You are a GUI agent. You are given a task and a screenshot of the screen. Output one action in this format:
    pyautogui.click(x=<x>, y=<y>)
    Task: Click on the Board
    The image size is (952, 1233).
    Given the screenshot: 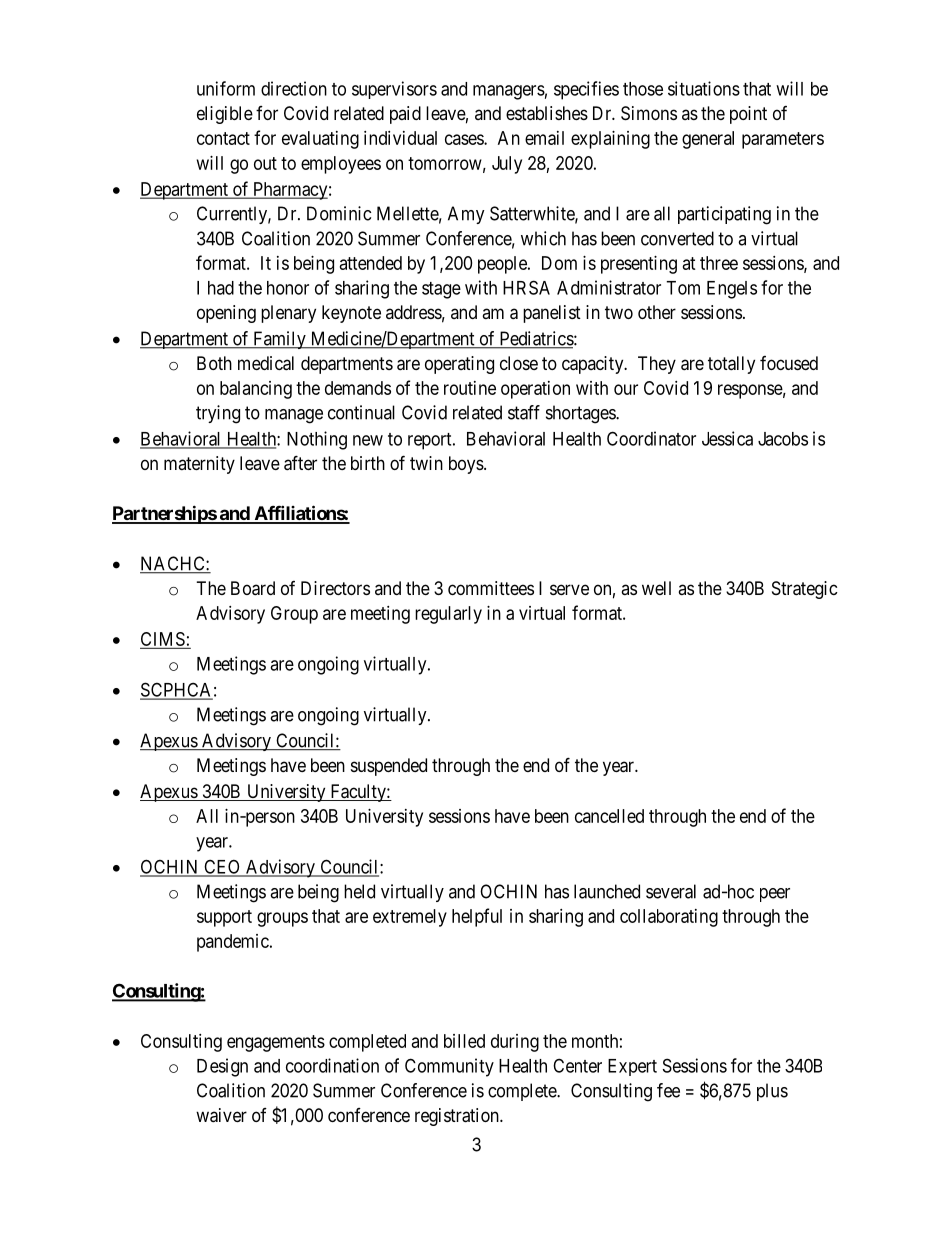 What is the action you would take?
    pyautogui.click(x=253, y=588)
